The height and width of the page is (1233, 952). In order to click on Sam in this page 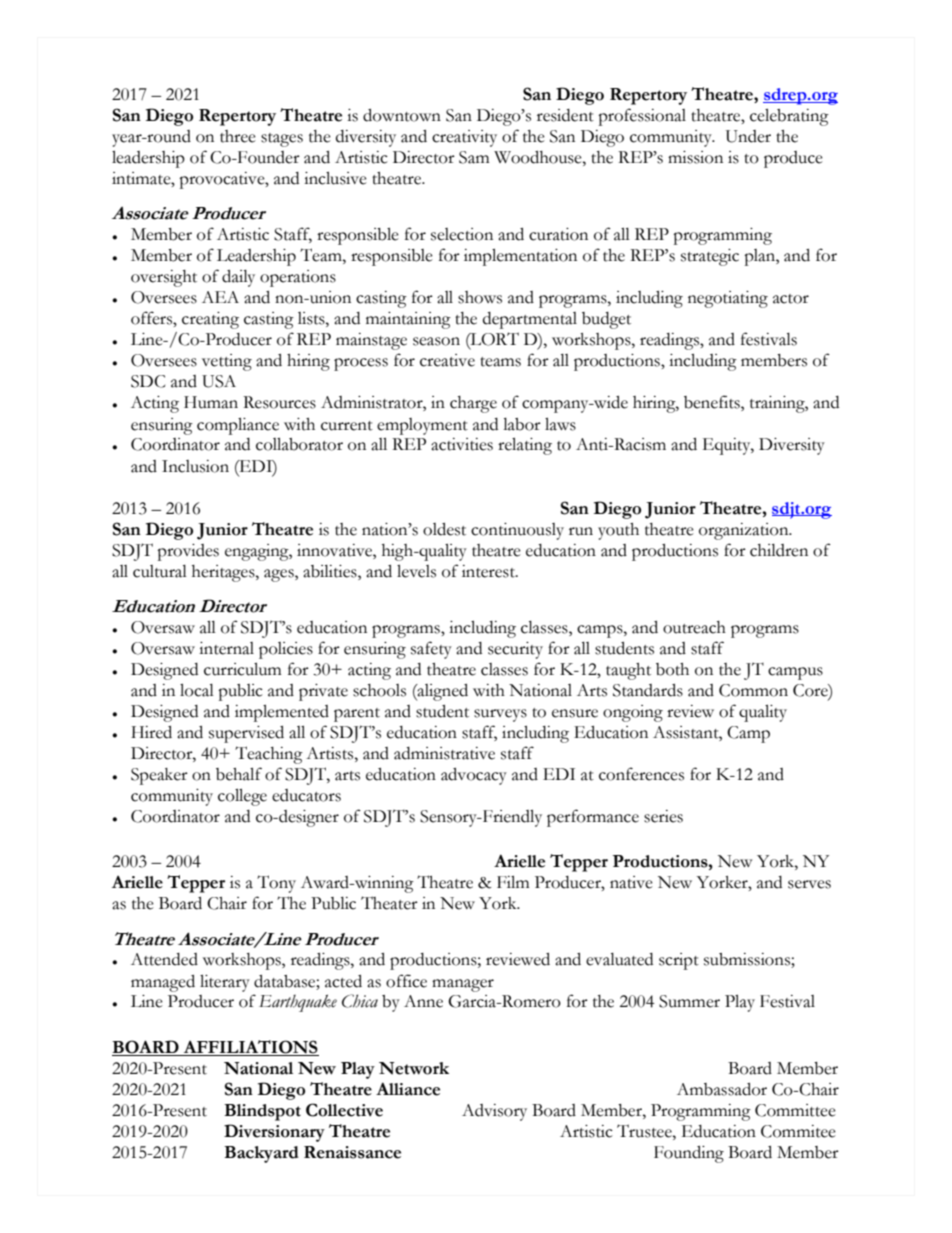, I will do `click(474, 157)`.
